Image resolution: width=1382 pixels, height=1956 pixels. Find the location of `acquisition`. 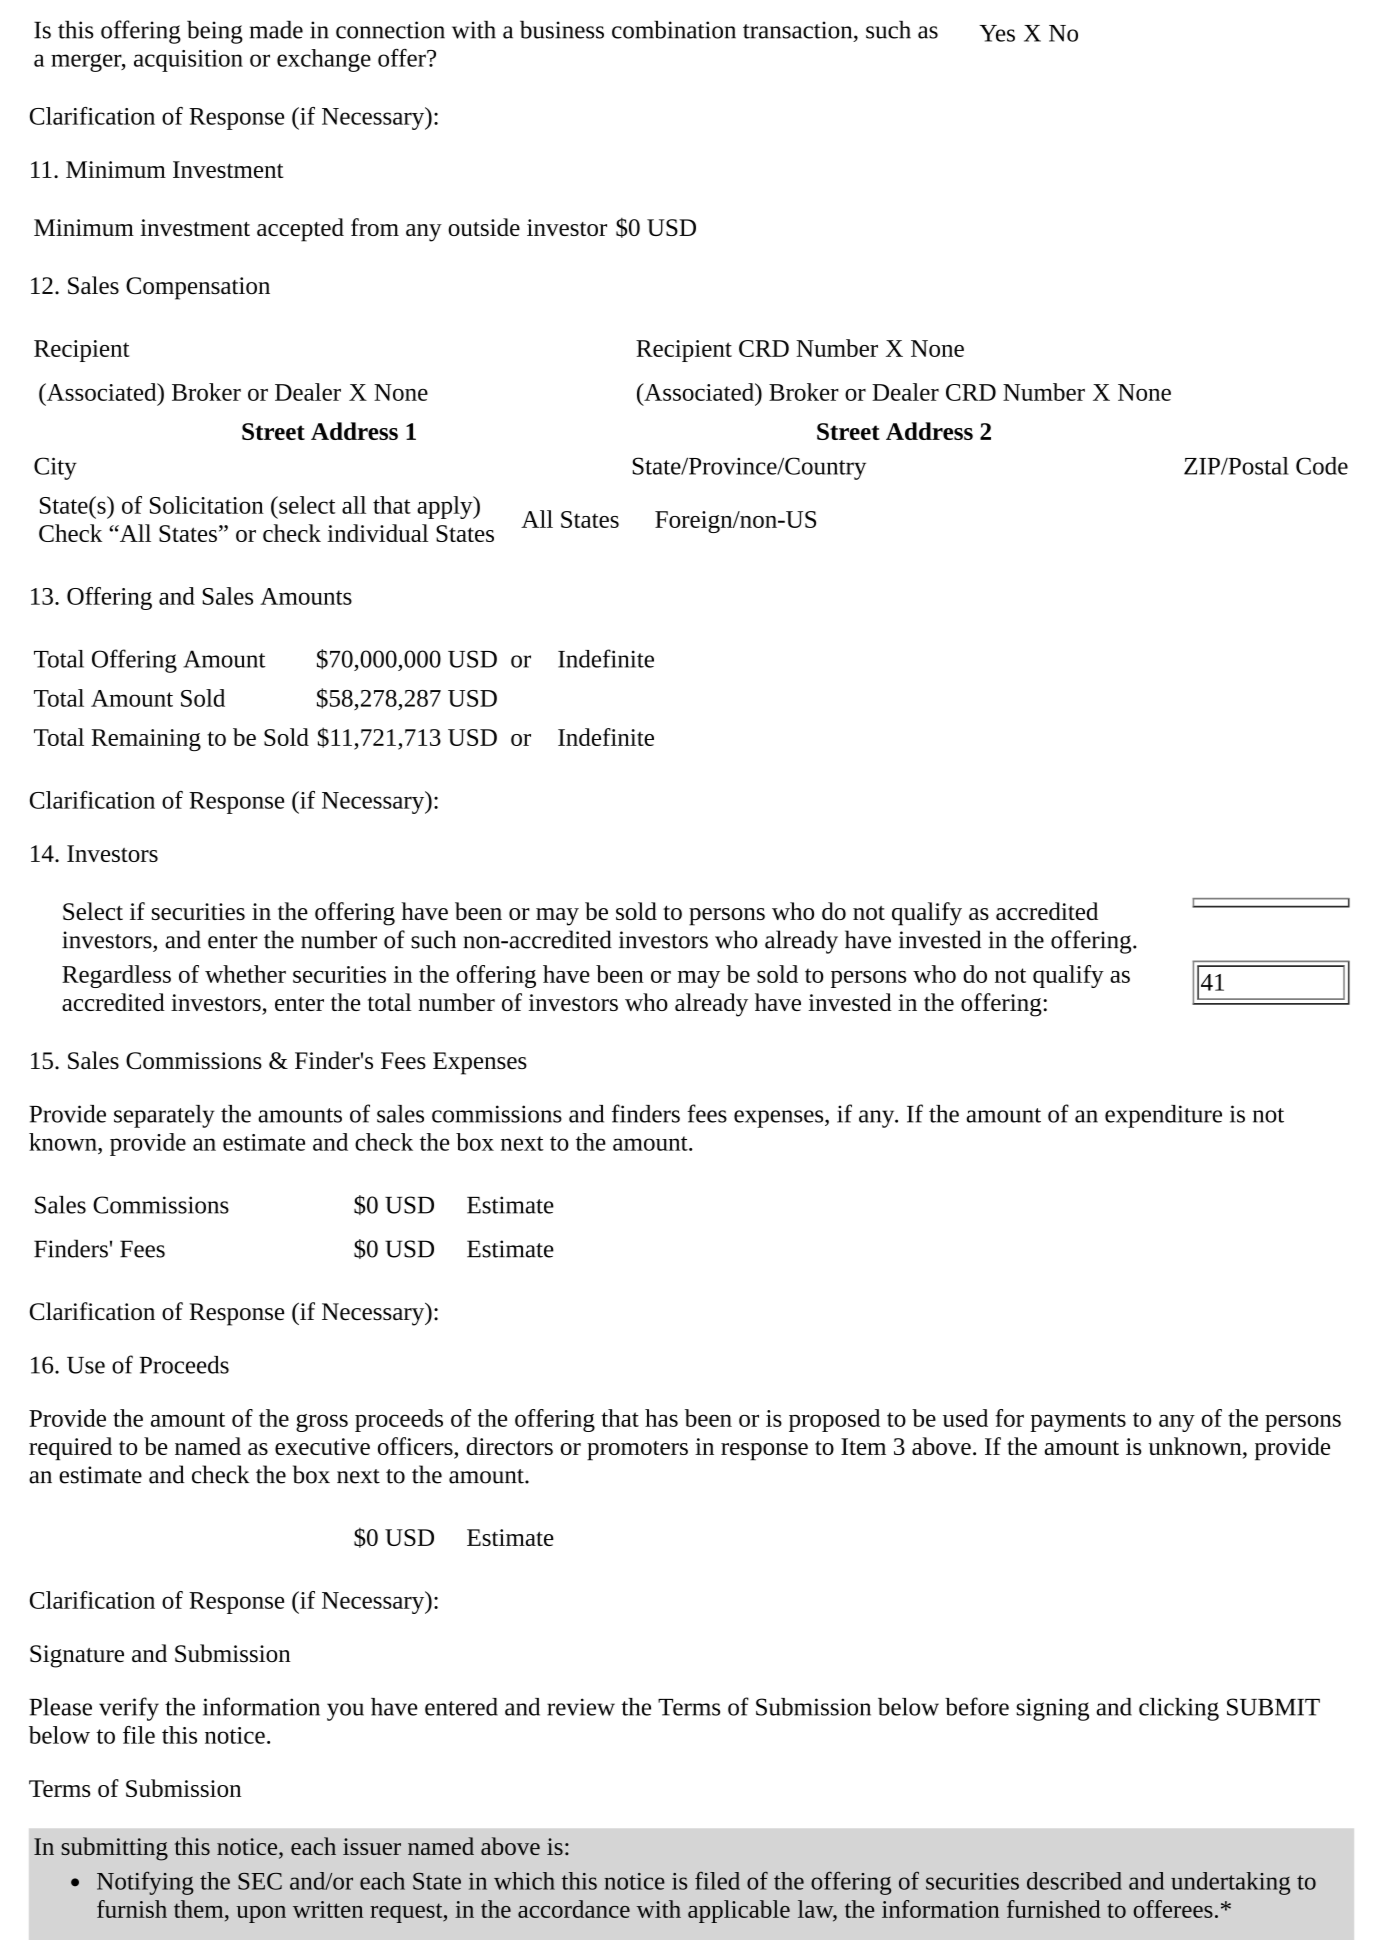

acquisition is located at coordinates (188, 61).
